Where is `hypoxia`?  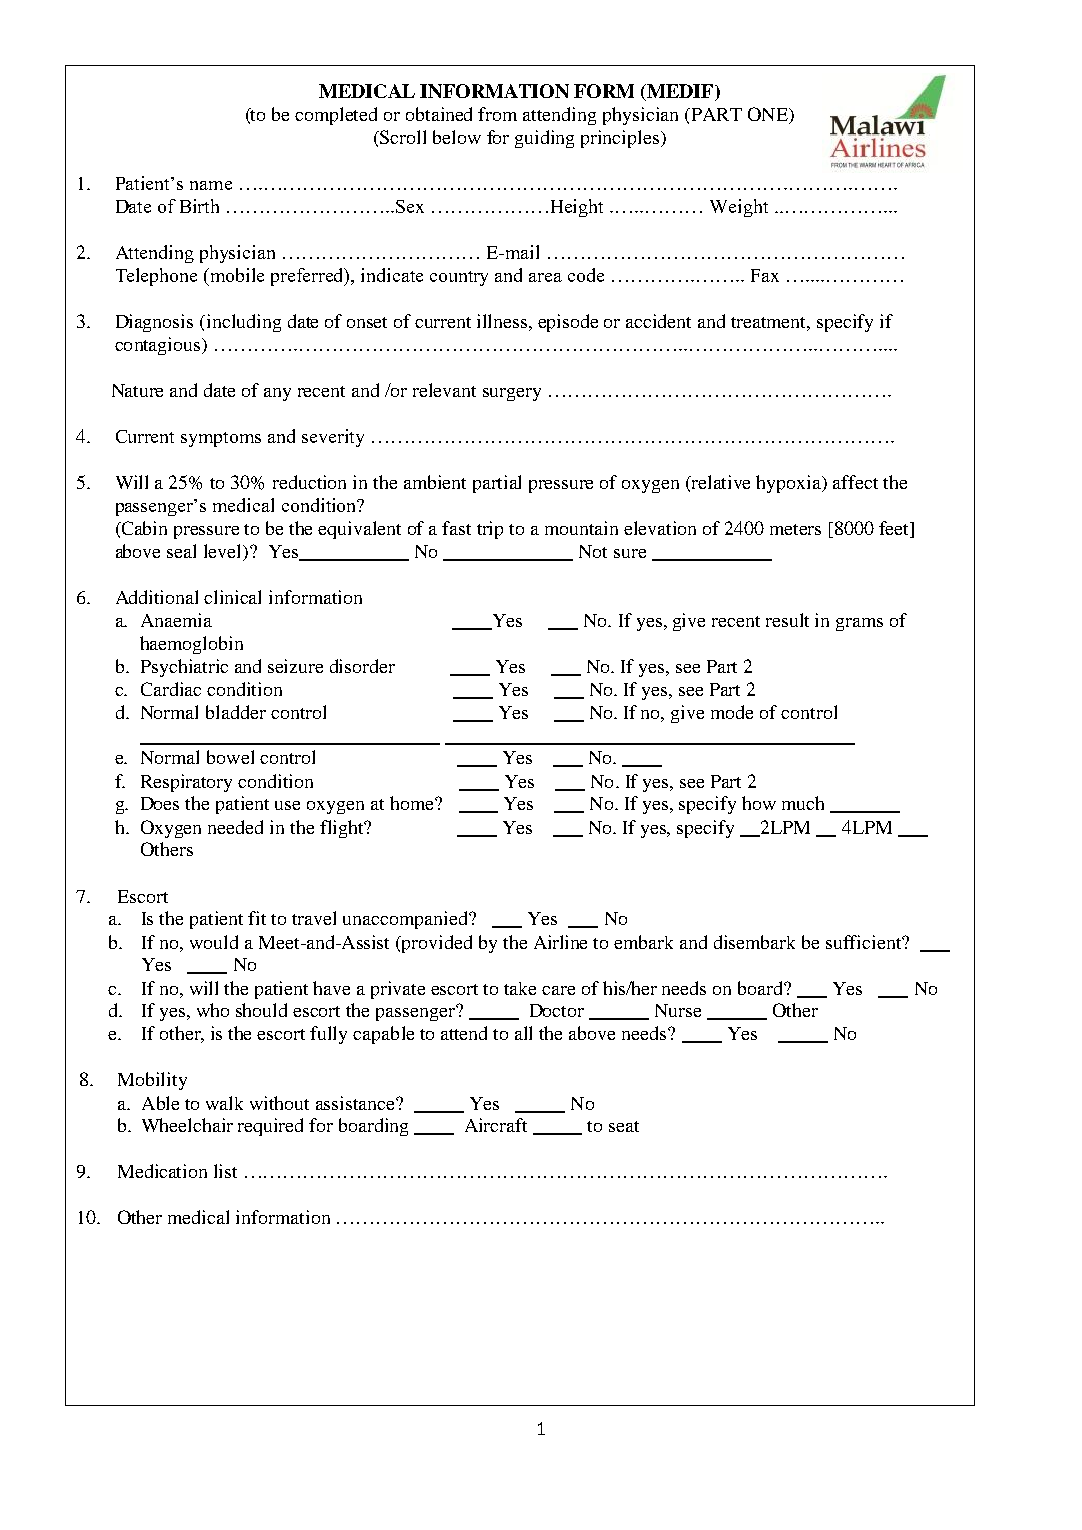
hypoxia is located at coordinates (790, 484).
